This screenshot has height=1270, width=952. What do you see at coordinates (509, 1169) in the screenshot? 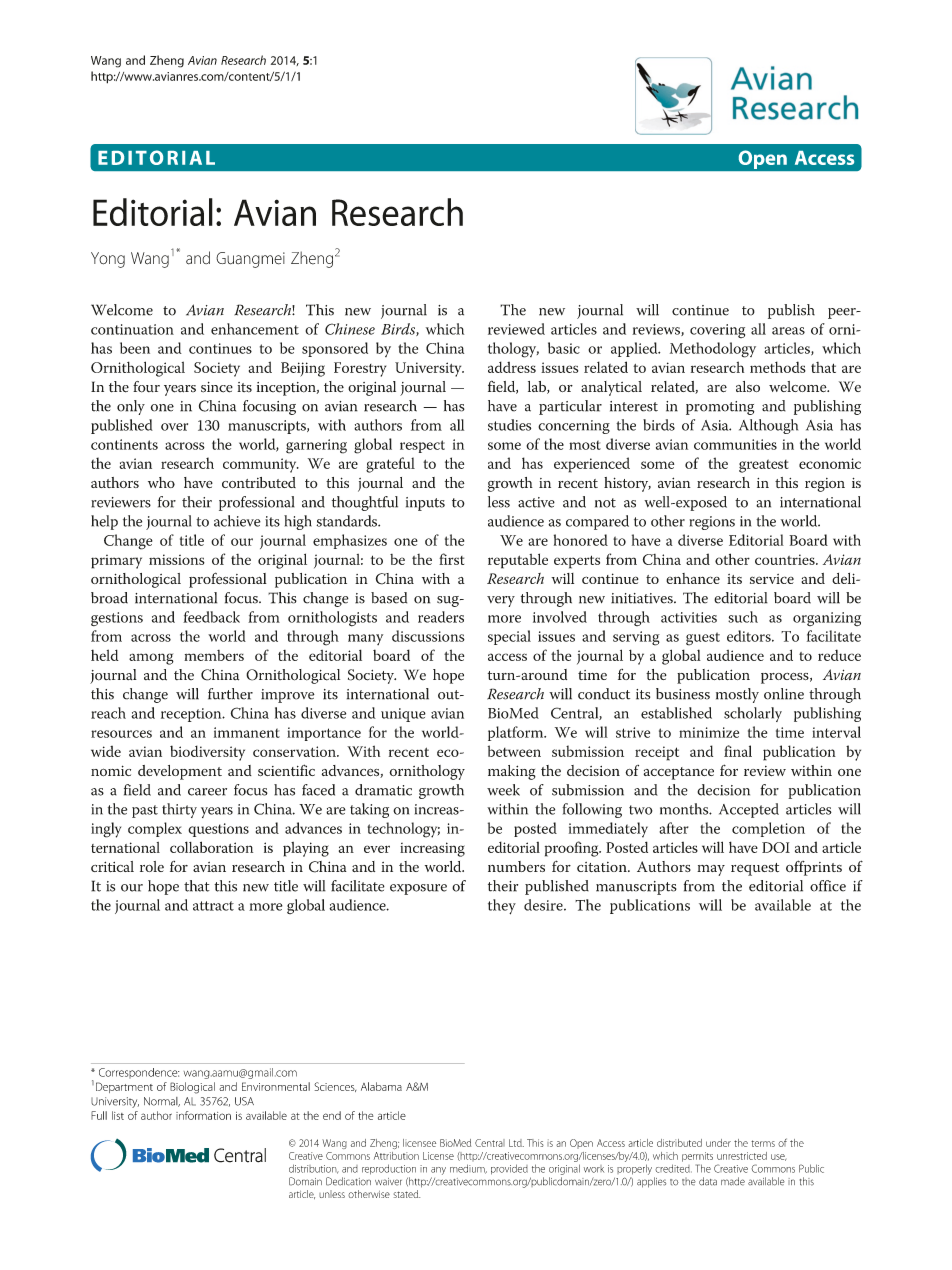
I see `provided` at bounding box center [509, 1169].
